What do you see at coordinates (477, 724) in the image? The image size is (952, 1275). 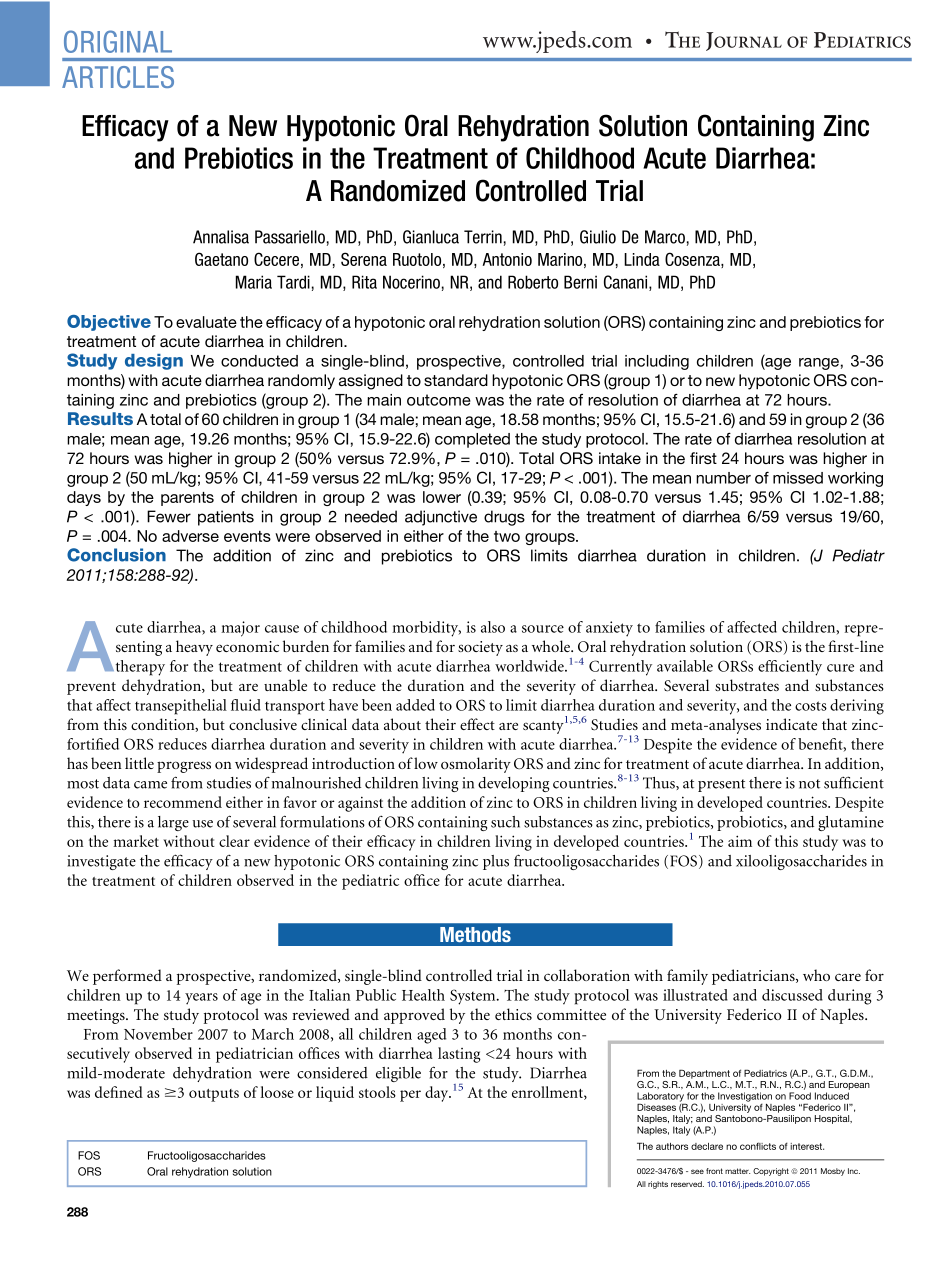 I see `effect` at bounding box center [477, 724].
